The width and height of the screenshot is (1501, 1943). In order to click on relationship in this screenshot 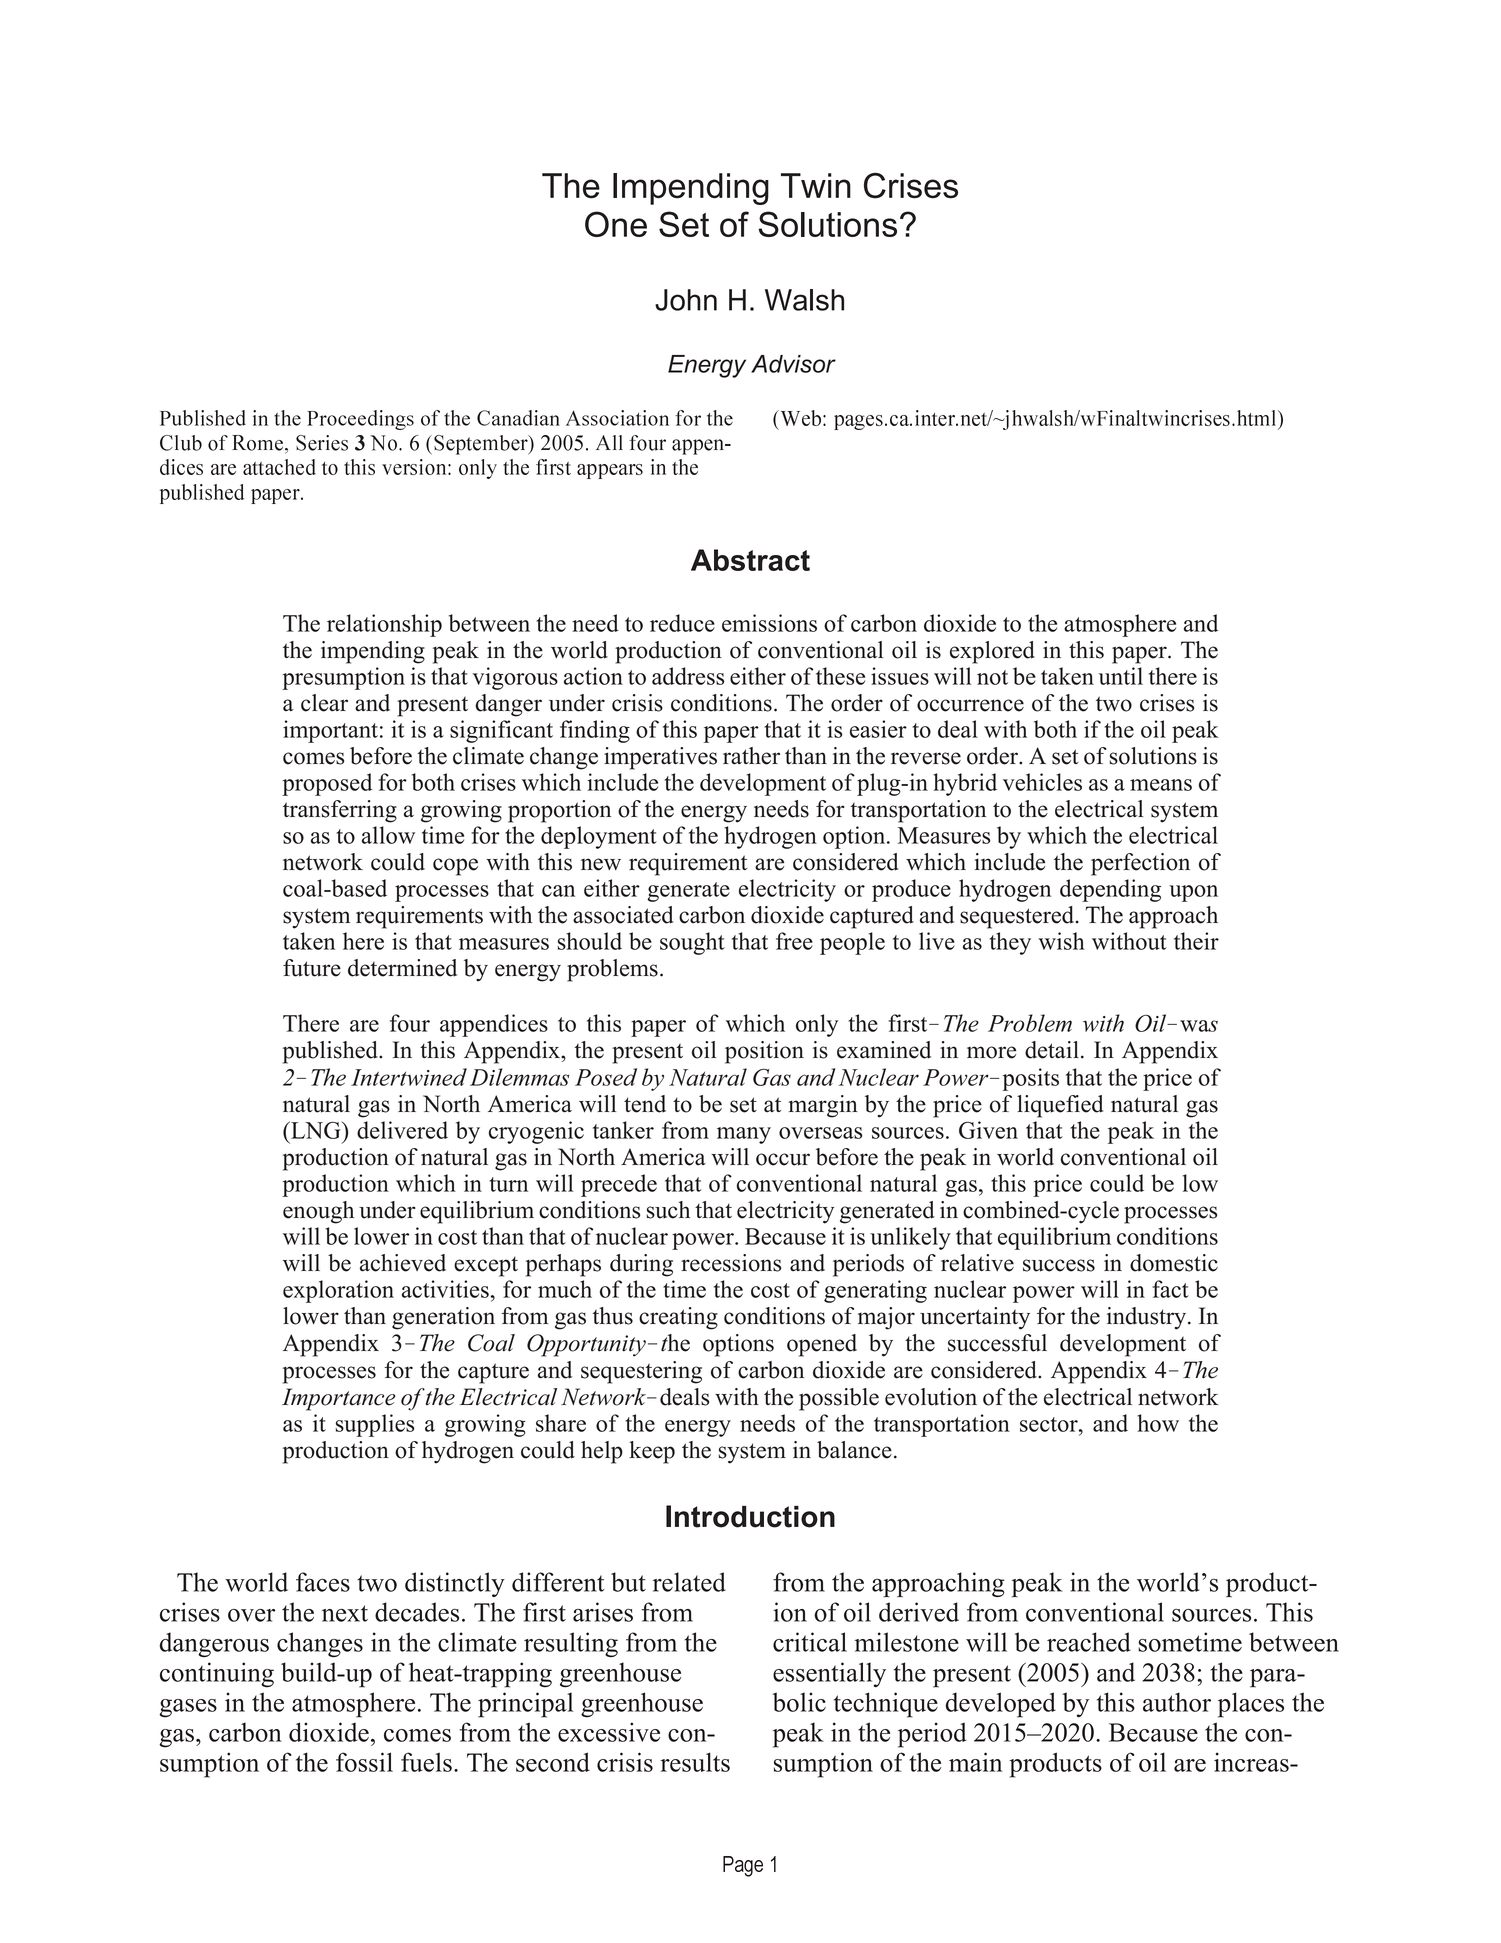, I will do `click(384, 625)`.
